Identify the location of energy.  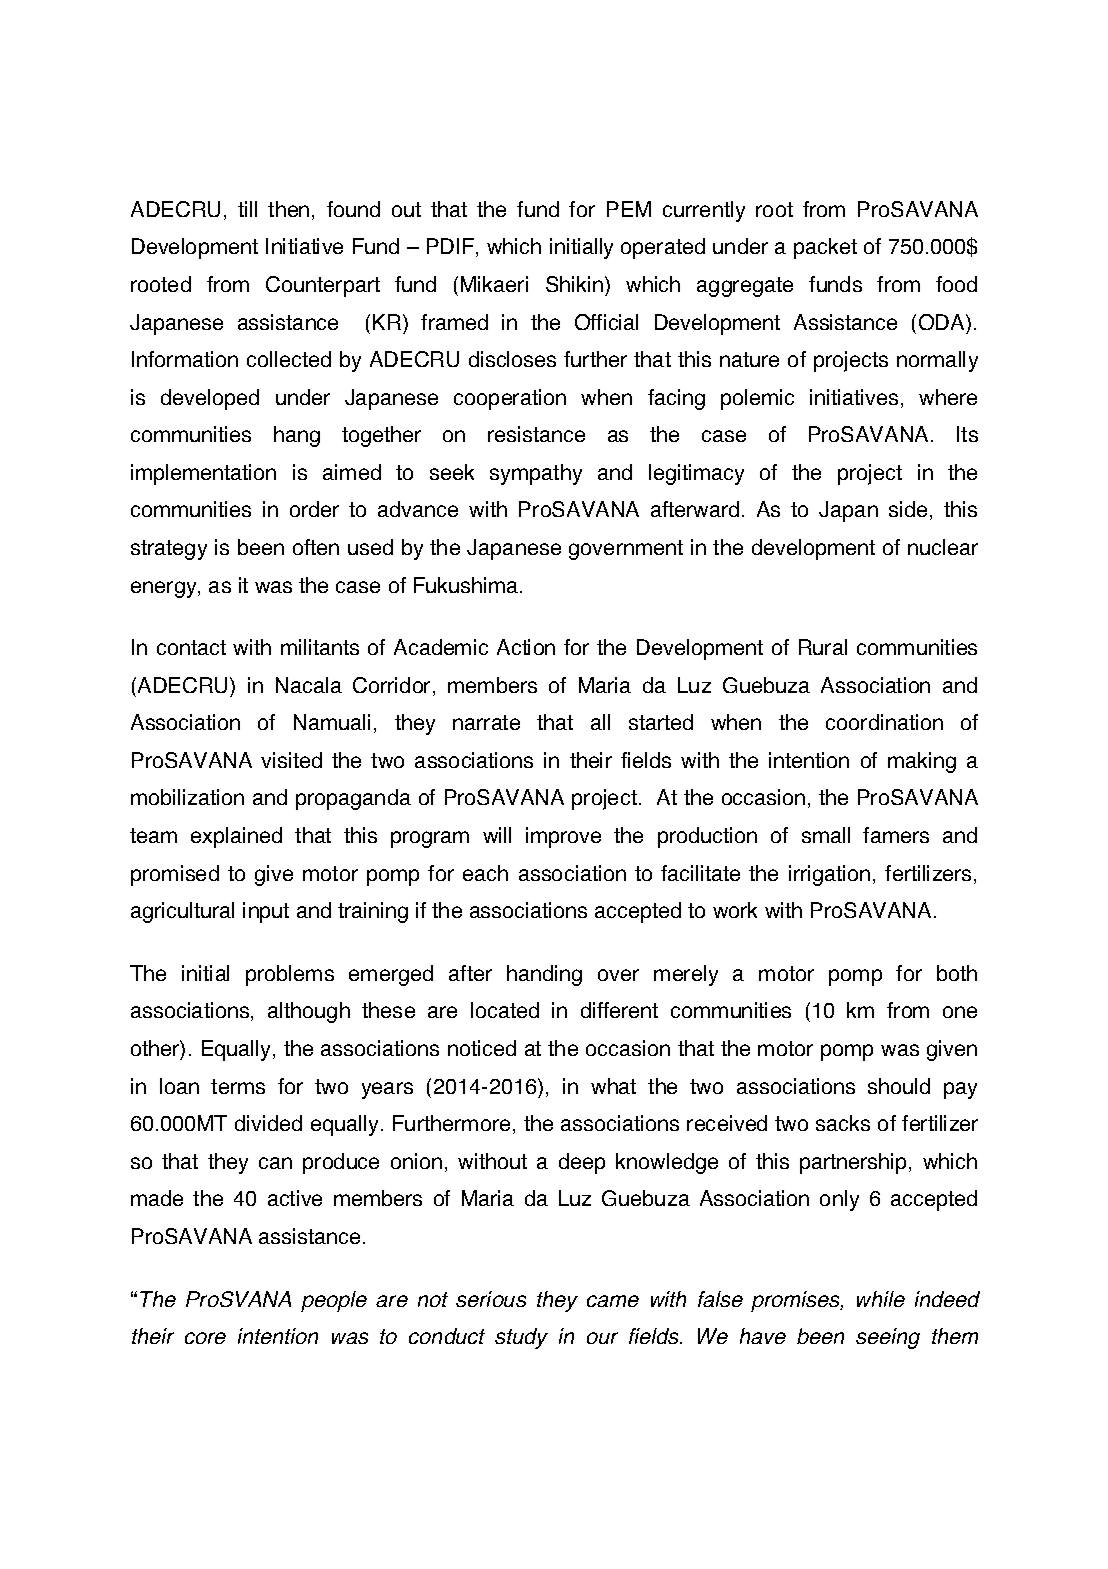
(165, 589).
